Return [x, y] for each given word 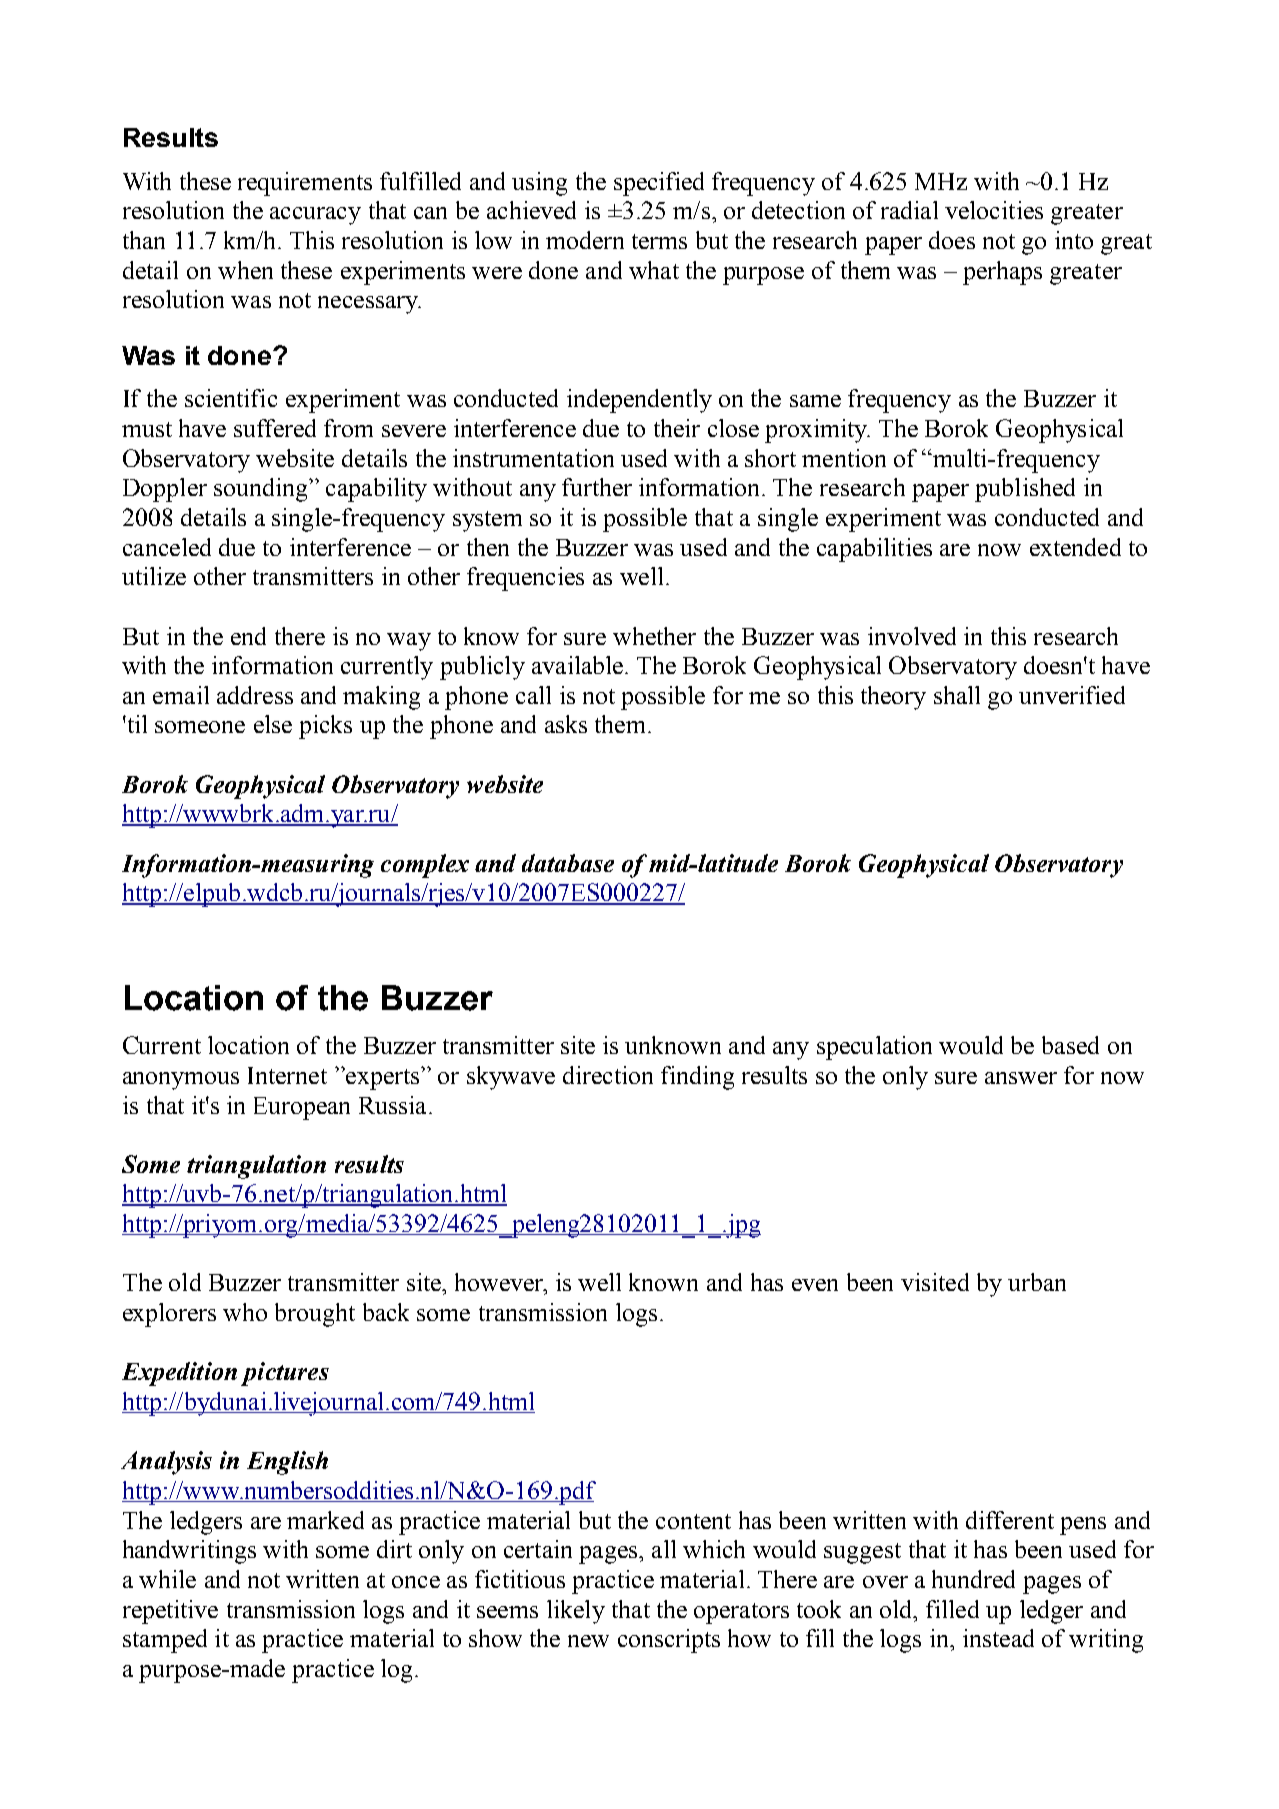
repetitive [170, 1612]
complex [425, 866]
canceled [167, 547]
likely [576, 1612]
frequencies [525, 579]
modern [585, 240]
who [245, 1312]
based [1070, 1045]
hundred [973, 1579]
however [500, 1283]
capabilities [874, 550]
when [245, 270]
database [568, 863]
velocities [994, 210]
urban [1037, 1282]
